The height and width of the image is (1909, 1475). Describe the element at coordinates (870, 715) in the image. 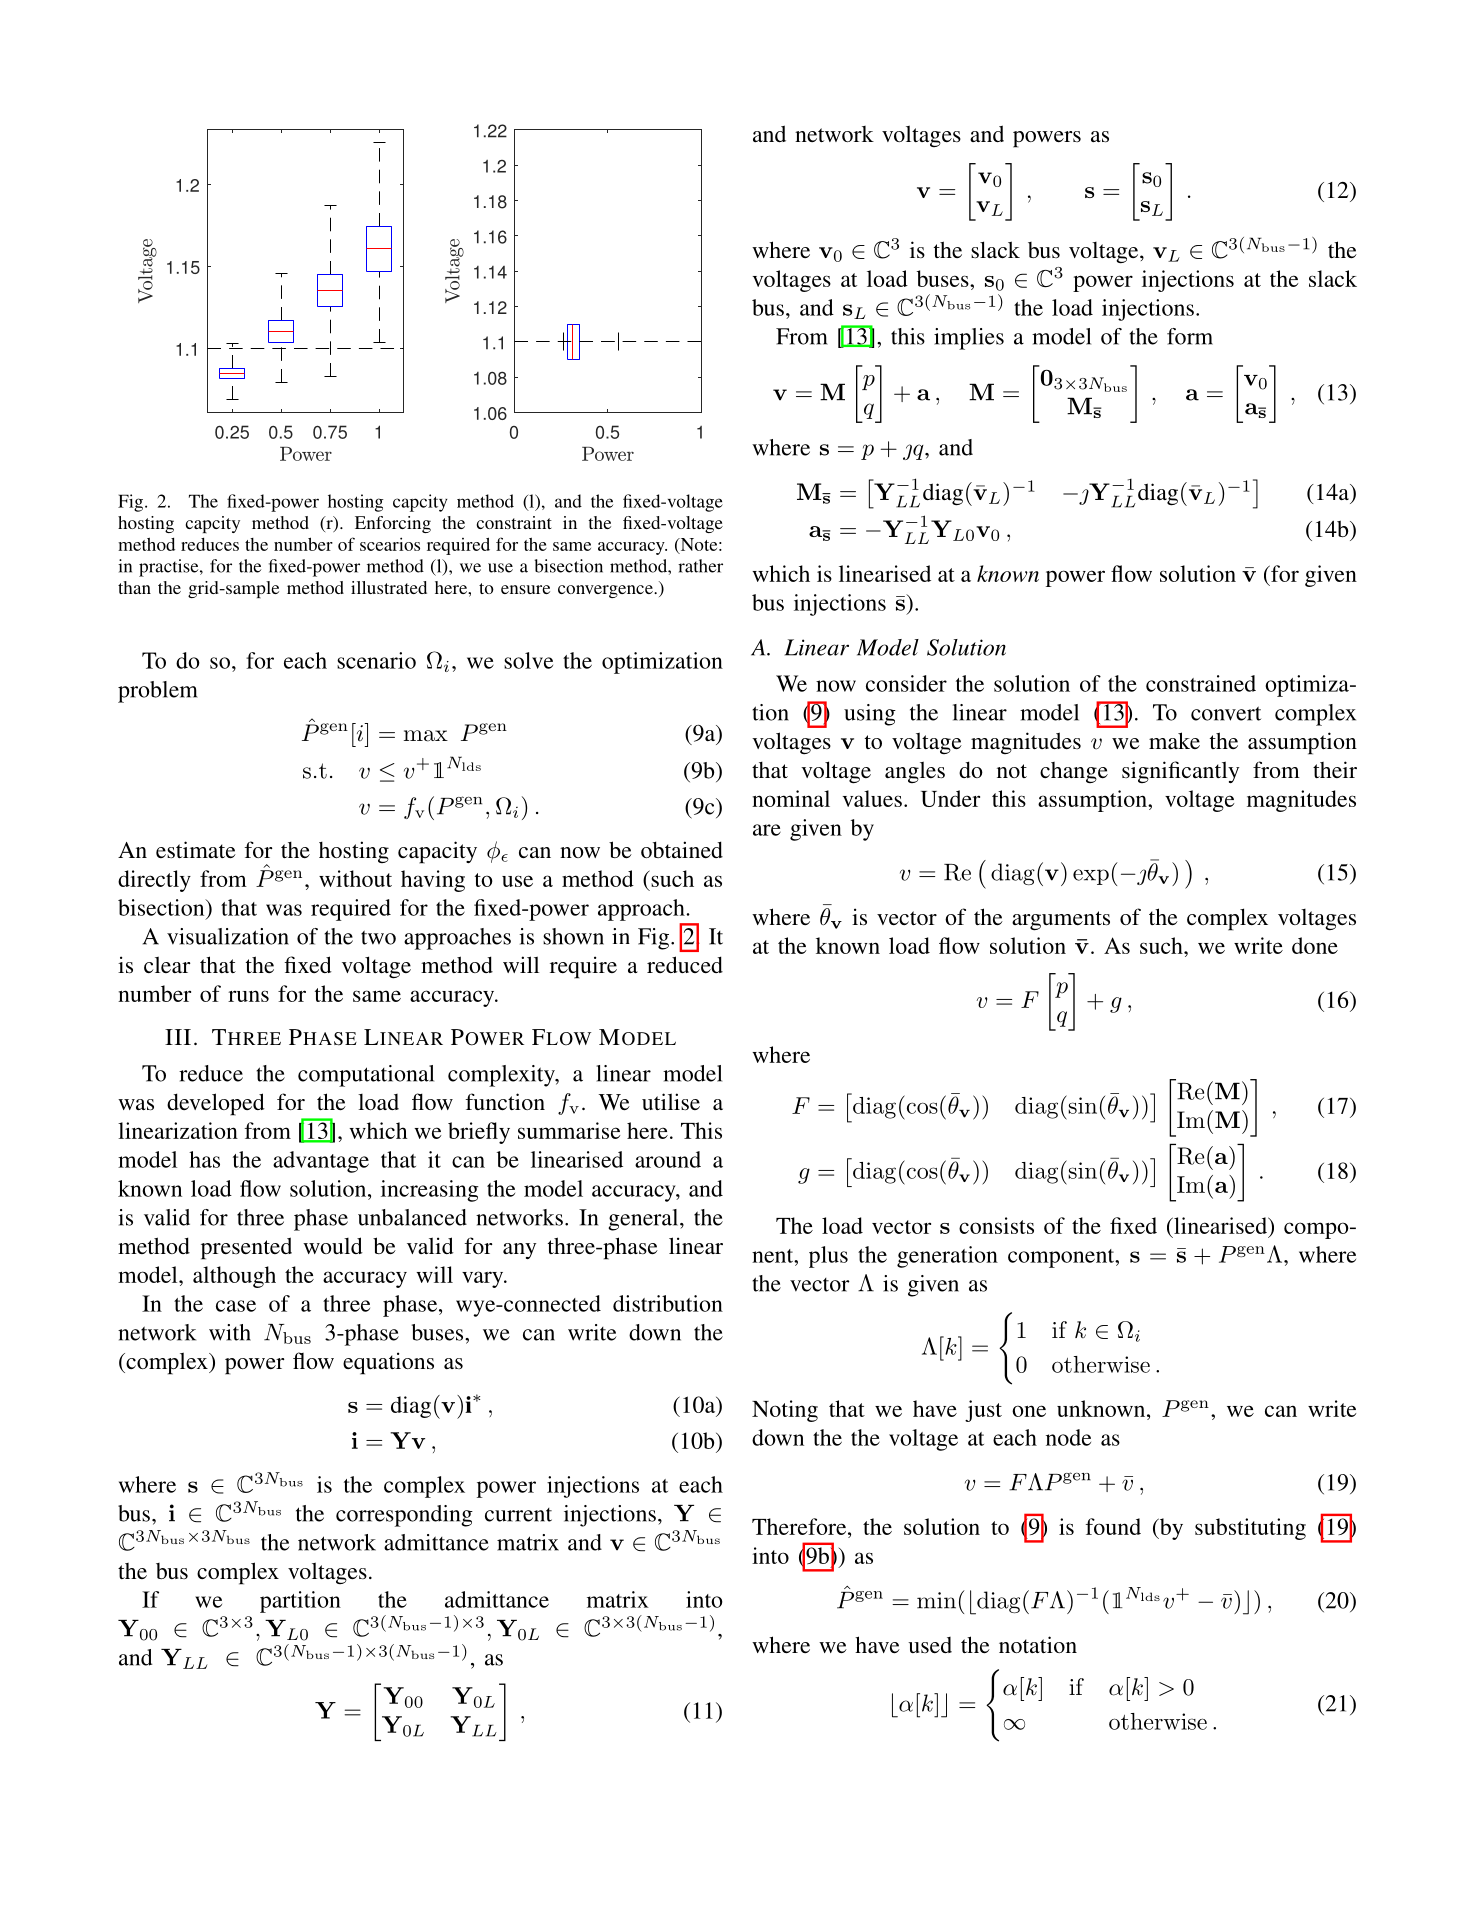

I see `using` at that location.
